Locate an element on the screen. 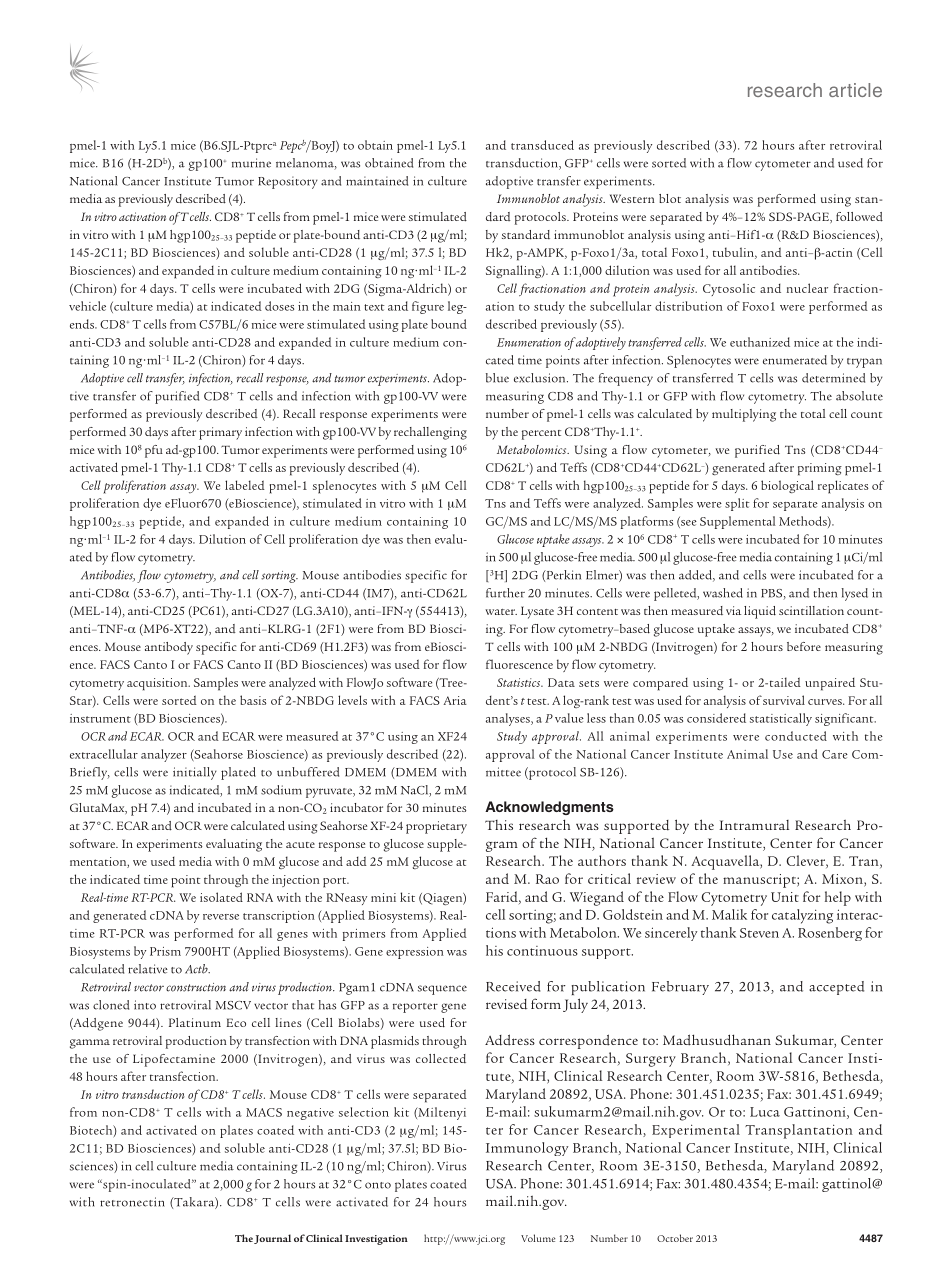  article is located at coordinates (855, 90).
